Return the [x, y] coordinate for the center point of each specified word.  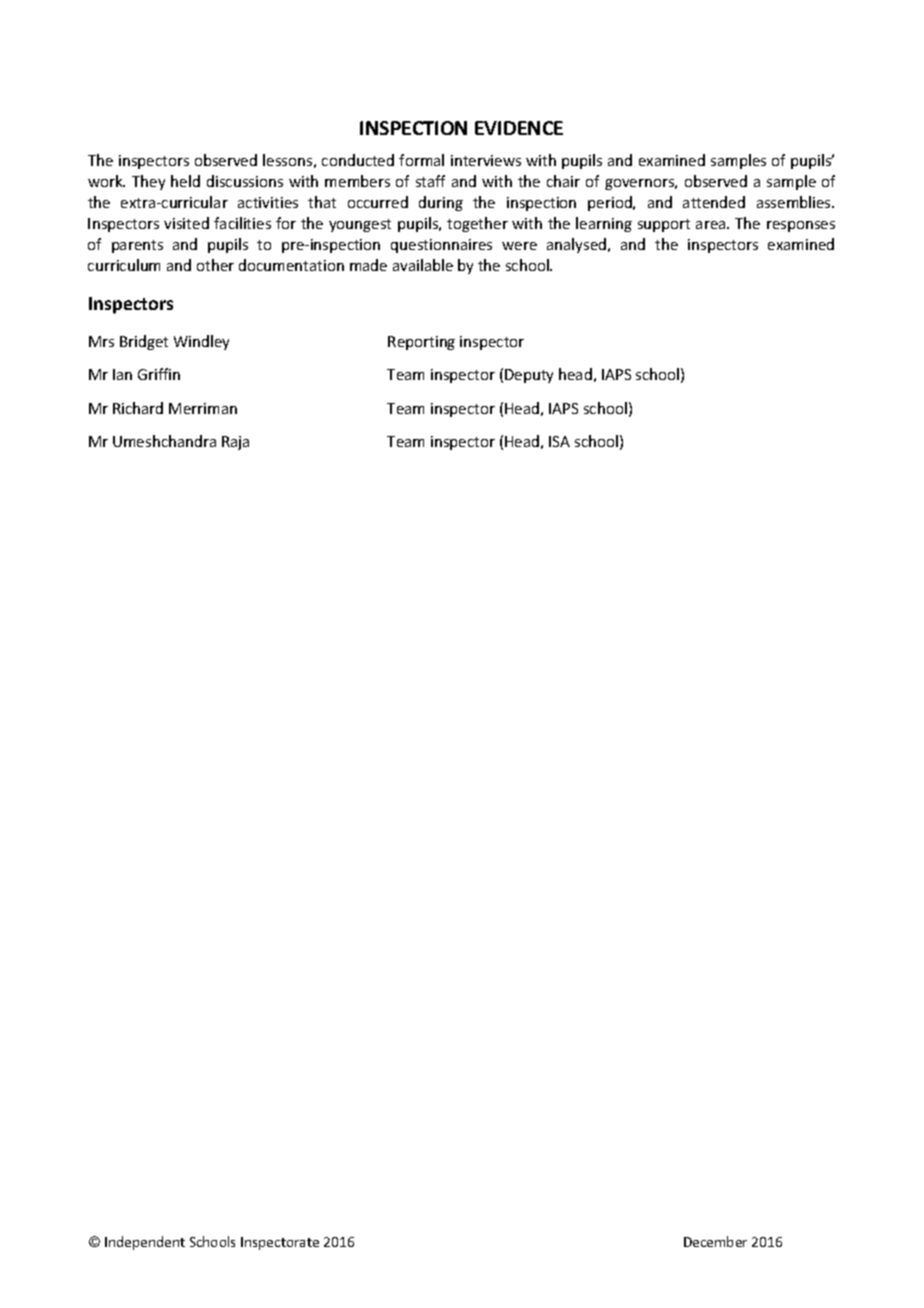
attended [714, 202]
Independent [145, 1243]
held [185, 181]
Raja [235, 443]
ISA [559, 441]
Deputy [529, 376]
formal [421, 160]
